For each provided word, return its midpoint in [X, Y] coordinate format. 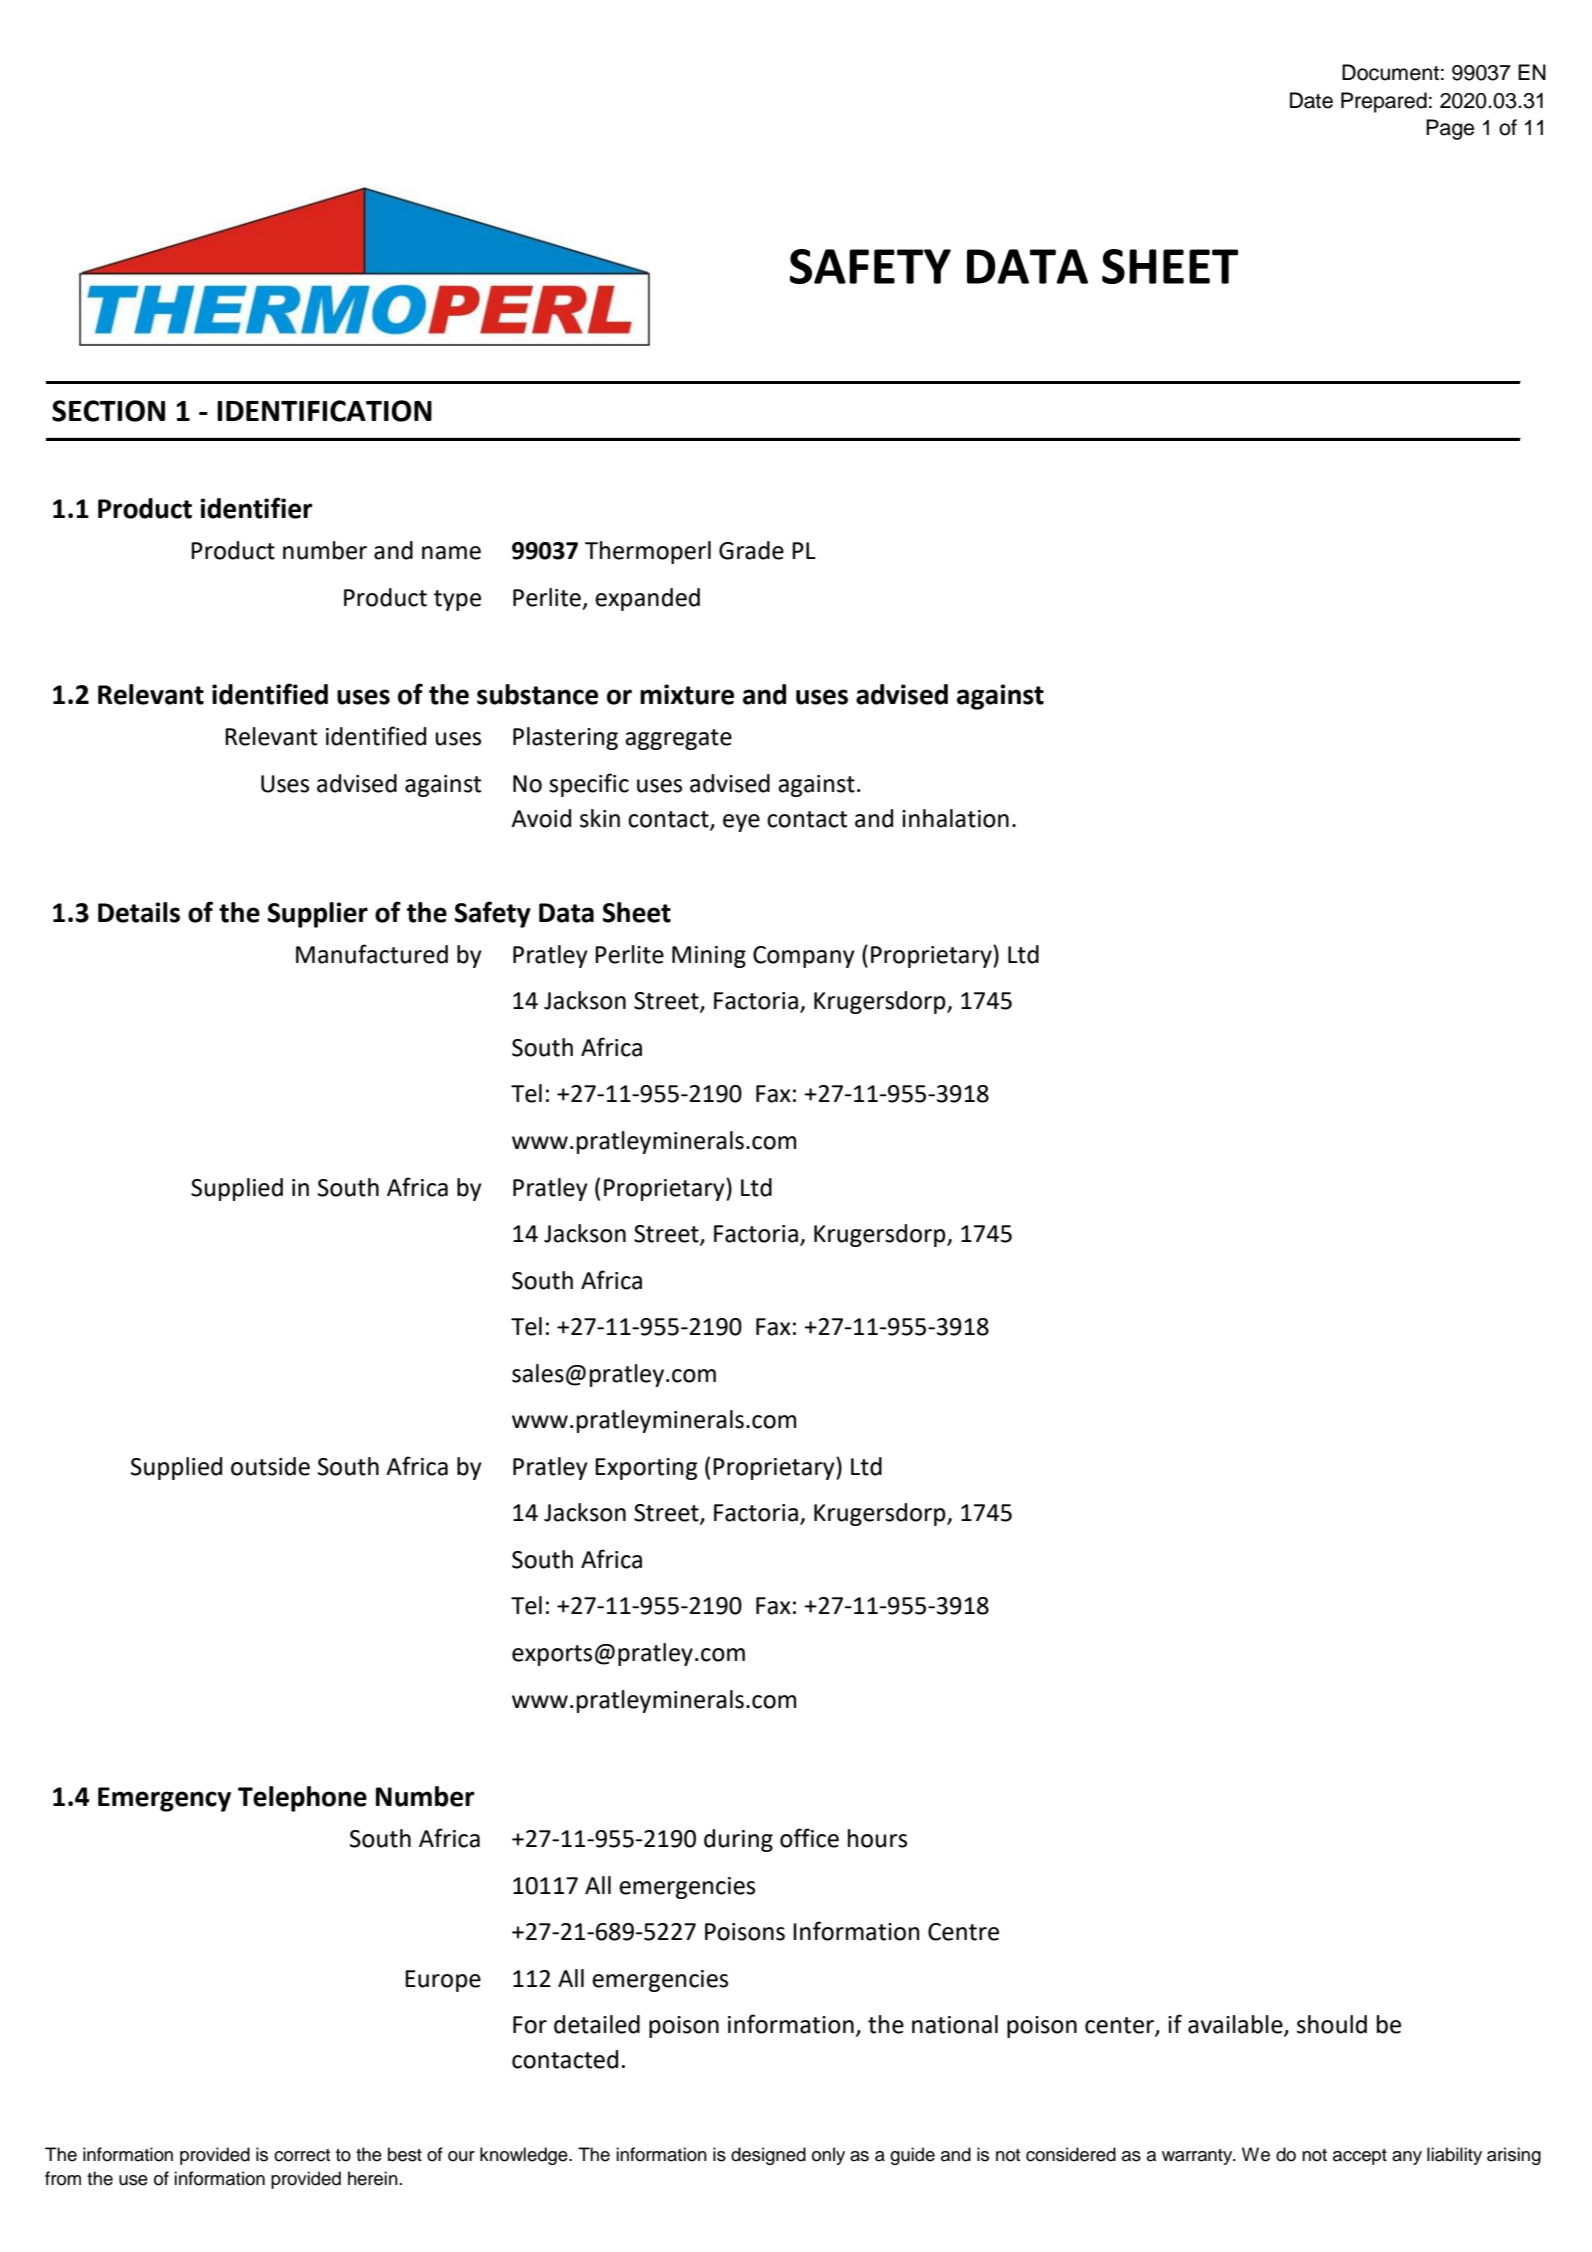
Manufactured [372, 954]
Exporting [646, 1469]
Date [1311, 100]
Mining [709, 957]
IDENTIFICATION [324, 411]
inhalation [955, 818]
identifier [256, 508]
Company [804, 957]
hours [877, 1838]
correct [302, 2155]
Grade [751, 550]
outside [270, 1466]
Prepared [1384, 102]
